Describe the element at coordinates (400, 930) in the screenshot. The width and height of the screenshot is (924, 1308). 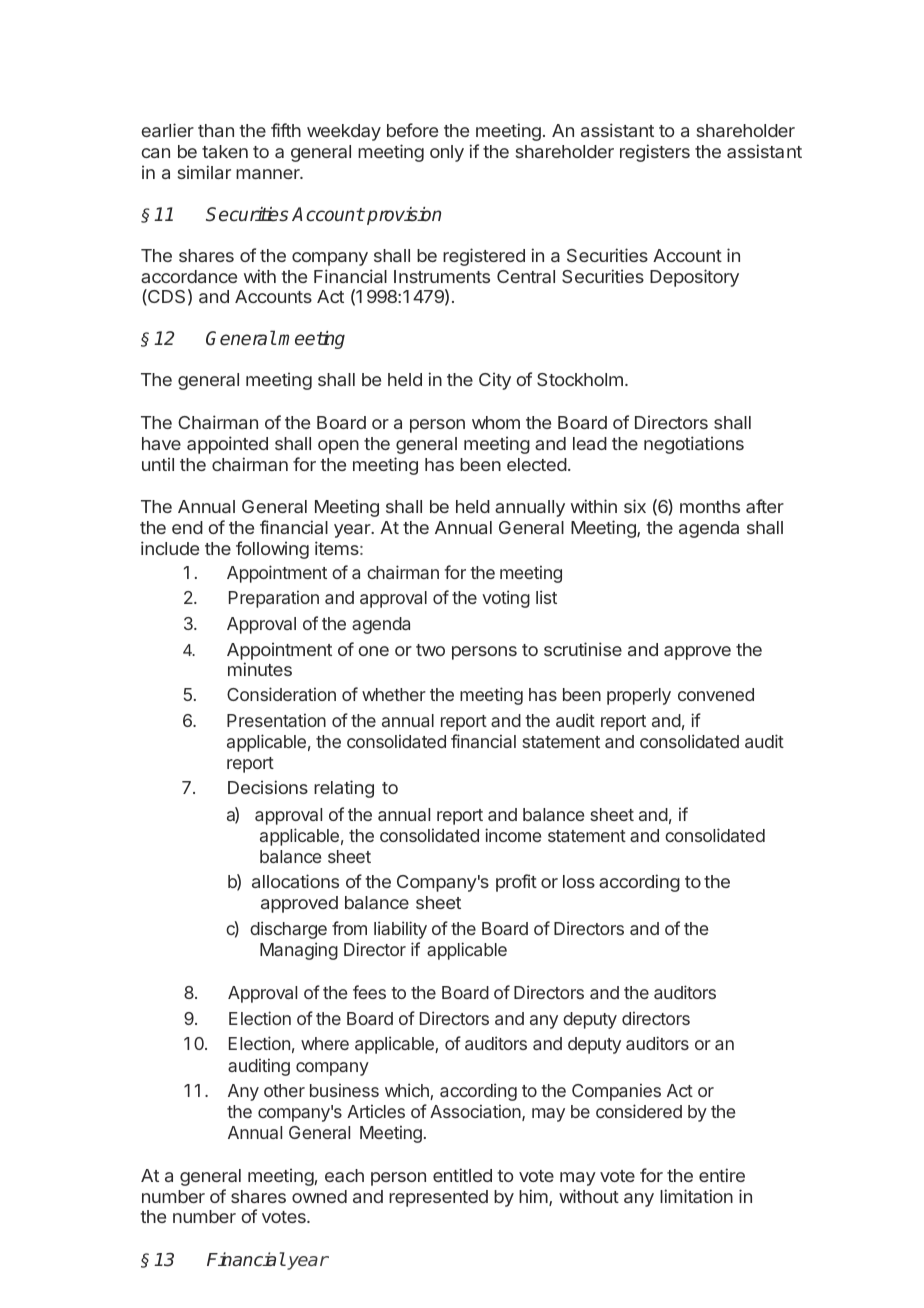
I see `liability` at that location.
